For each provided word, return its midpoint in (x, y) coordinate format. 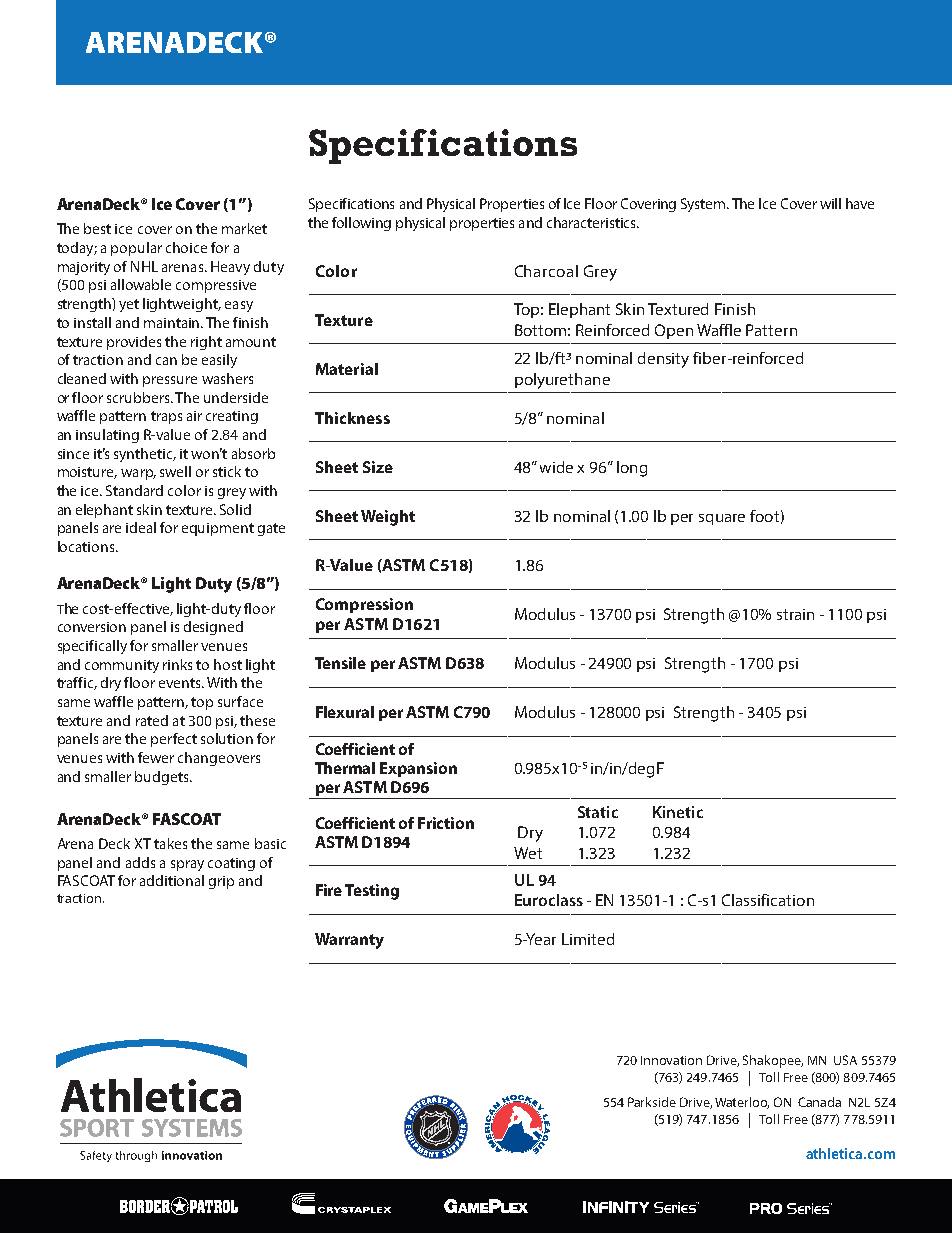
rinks (177, 664)
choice (186, 247)
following (361, 224)
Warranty (349, 941)
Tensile (340, 663)
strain (795, 614)
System (704, 205)
